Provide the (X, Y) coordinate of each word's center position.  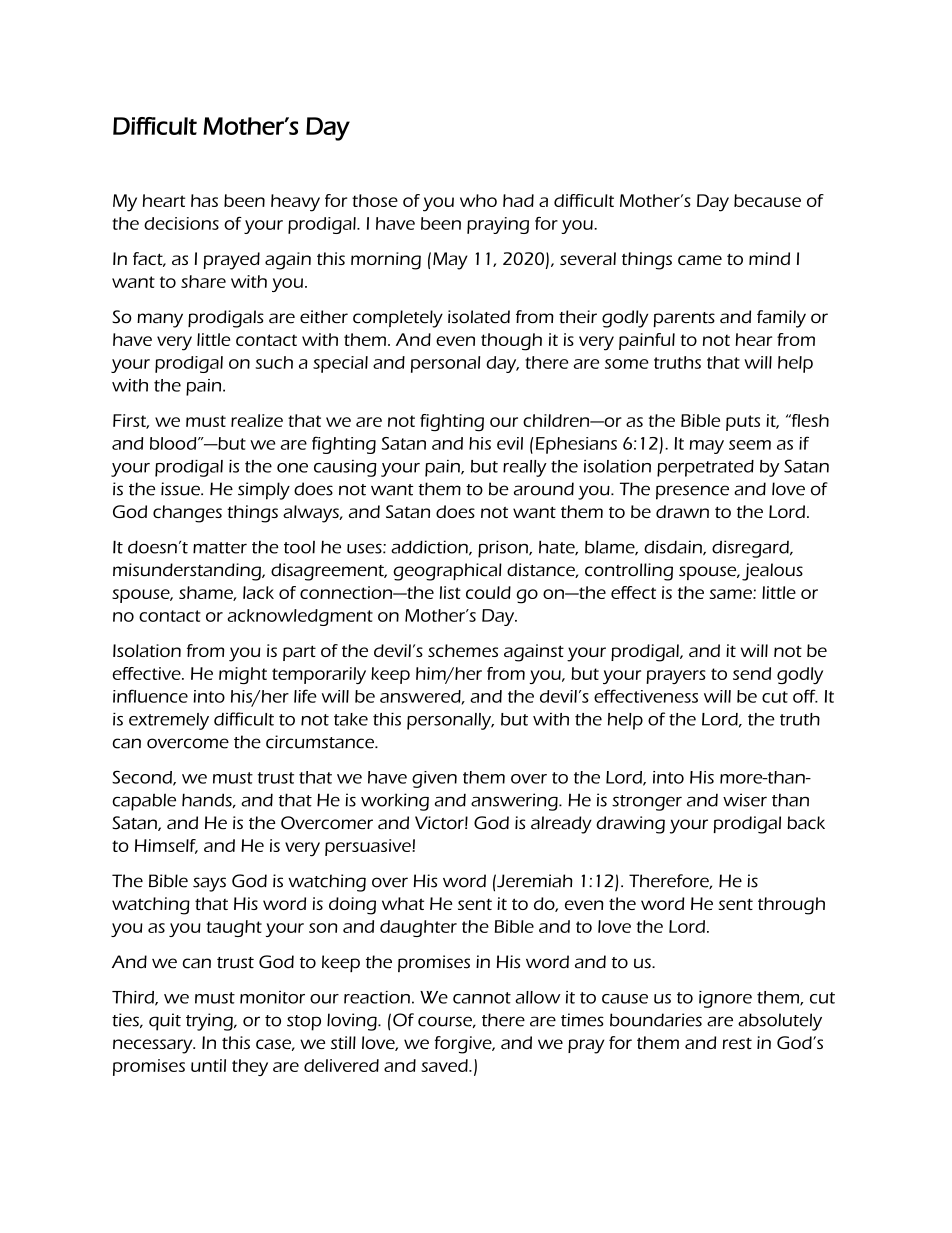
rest (737, 1043)
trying (210, 1022)
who (478, 200)
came (700, 260)
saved (445, 1065)
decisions (181, 223)
